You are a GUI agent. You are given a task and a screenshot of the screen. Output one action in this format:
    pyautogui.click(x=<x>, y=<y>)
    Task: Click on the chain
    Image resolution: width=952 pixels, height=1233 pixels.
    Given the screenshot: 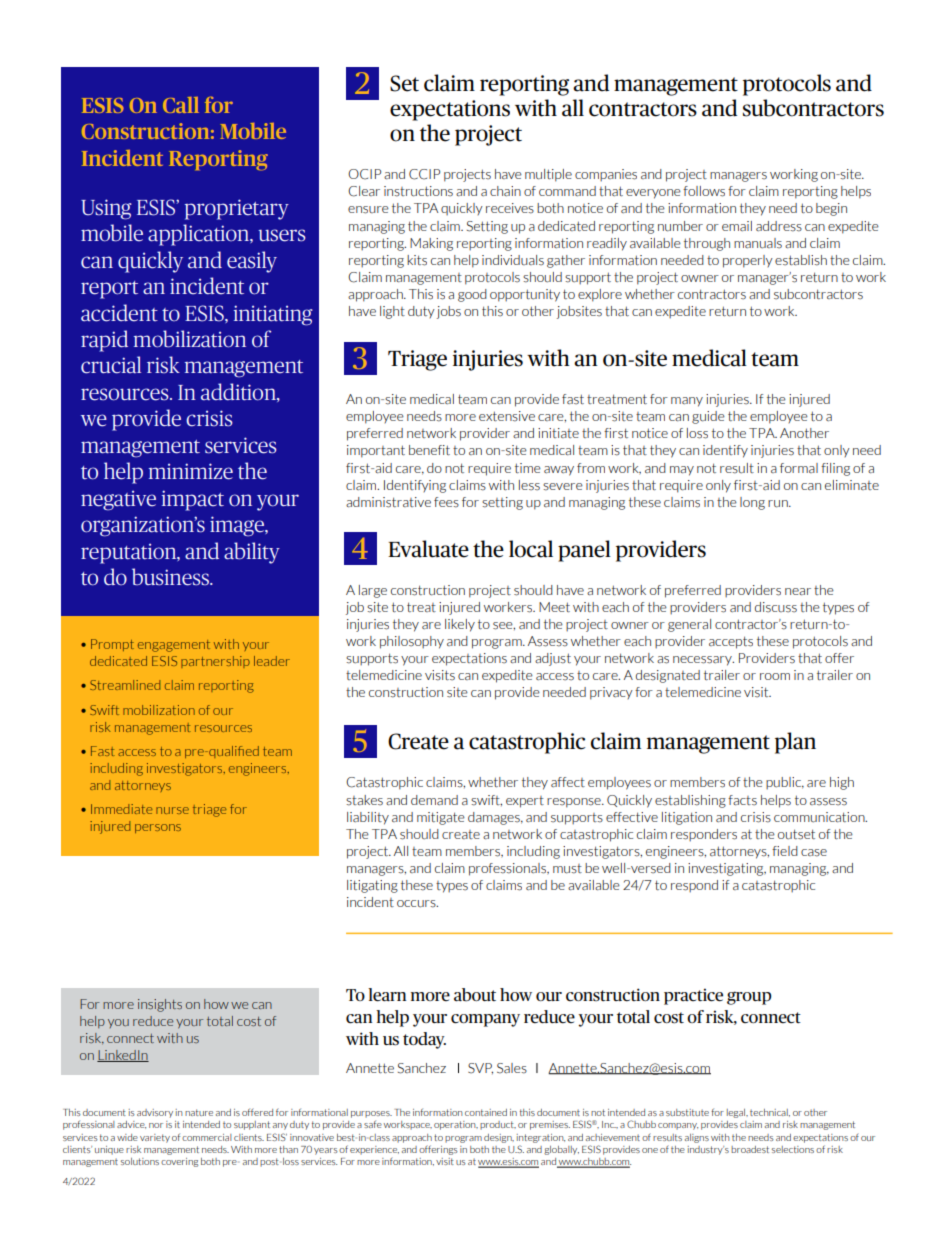 What is the action you would take?
    pyautogui.click(x=505, y=191)
